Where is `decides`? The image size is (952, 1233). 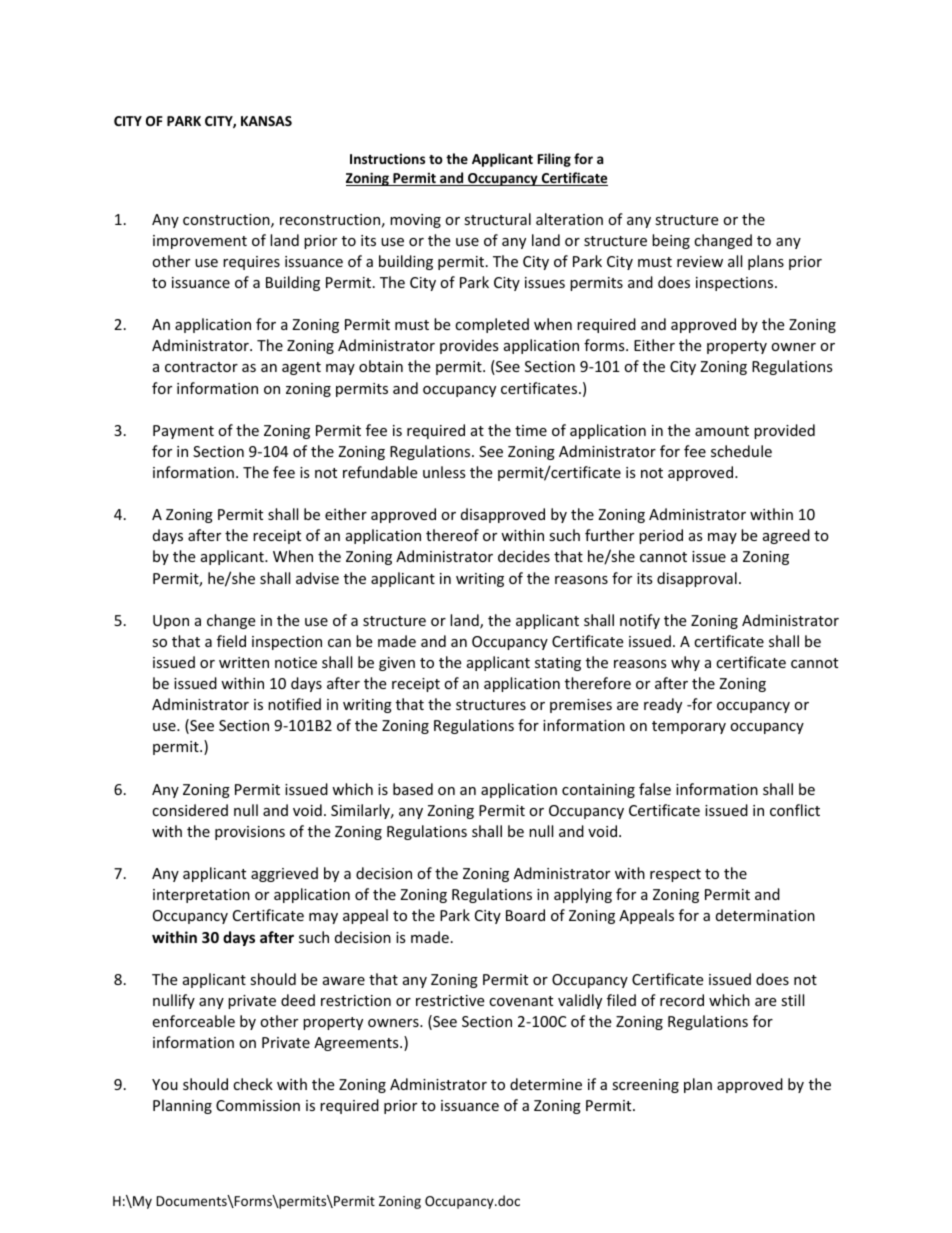
decides is located at coordinates (524, 556).
